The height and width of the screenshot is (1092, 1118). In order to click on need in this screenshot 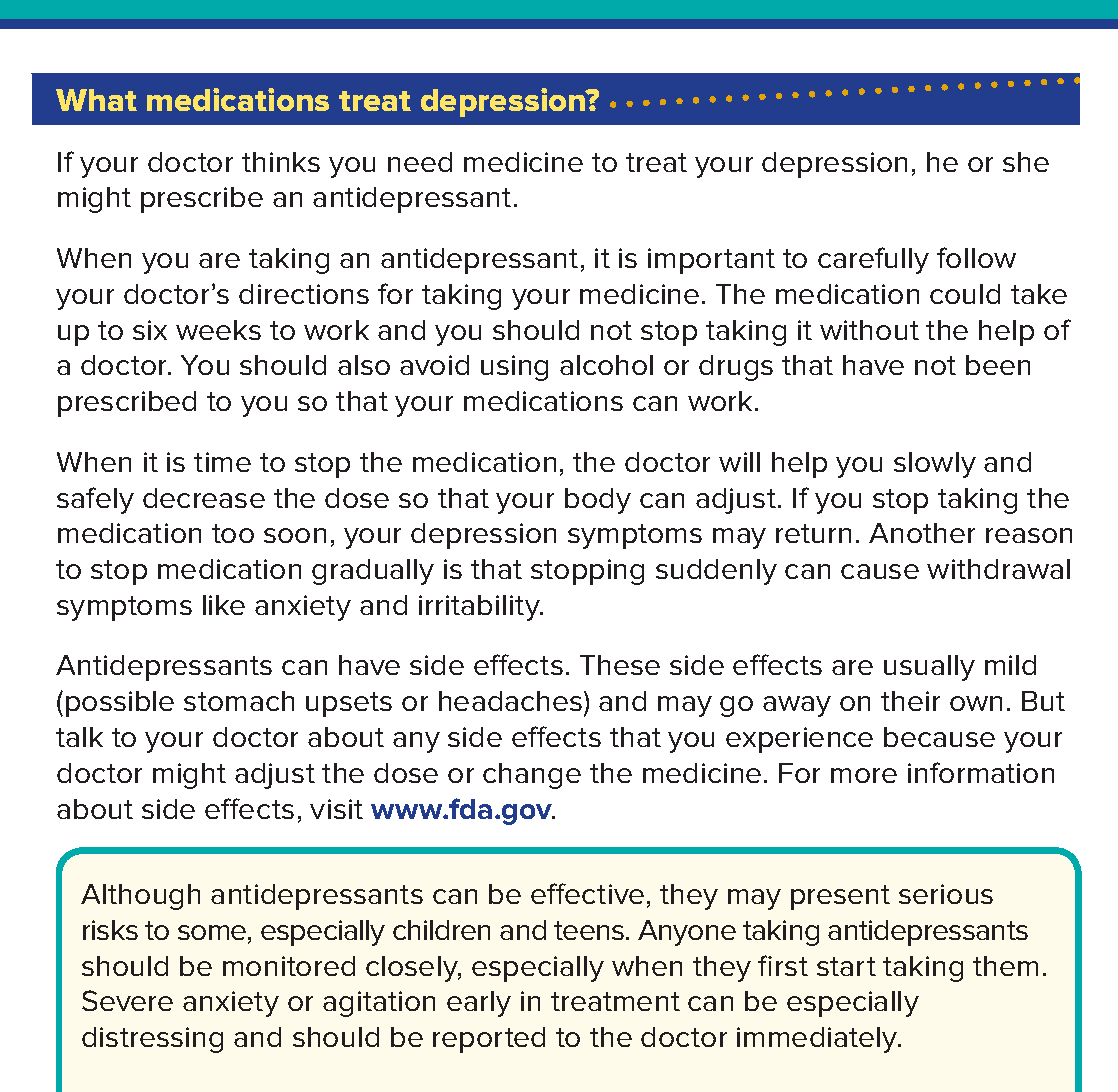, I will do `click(420, 162)`.
